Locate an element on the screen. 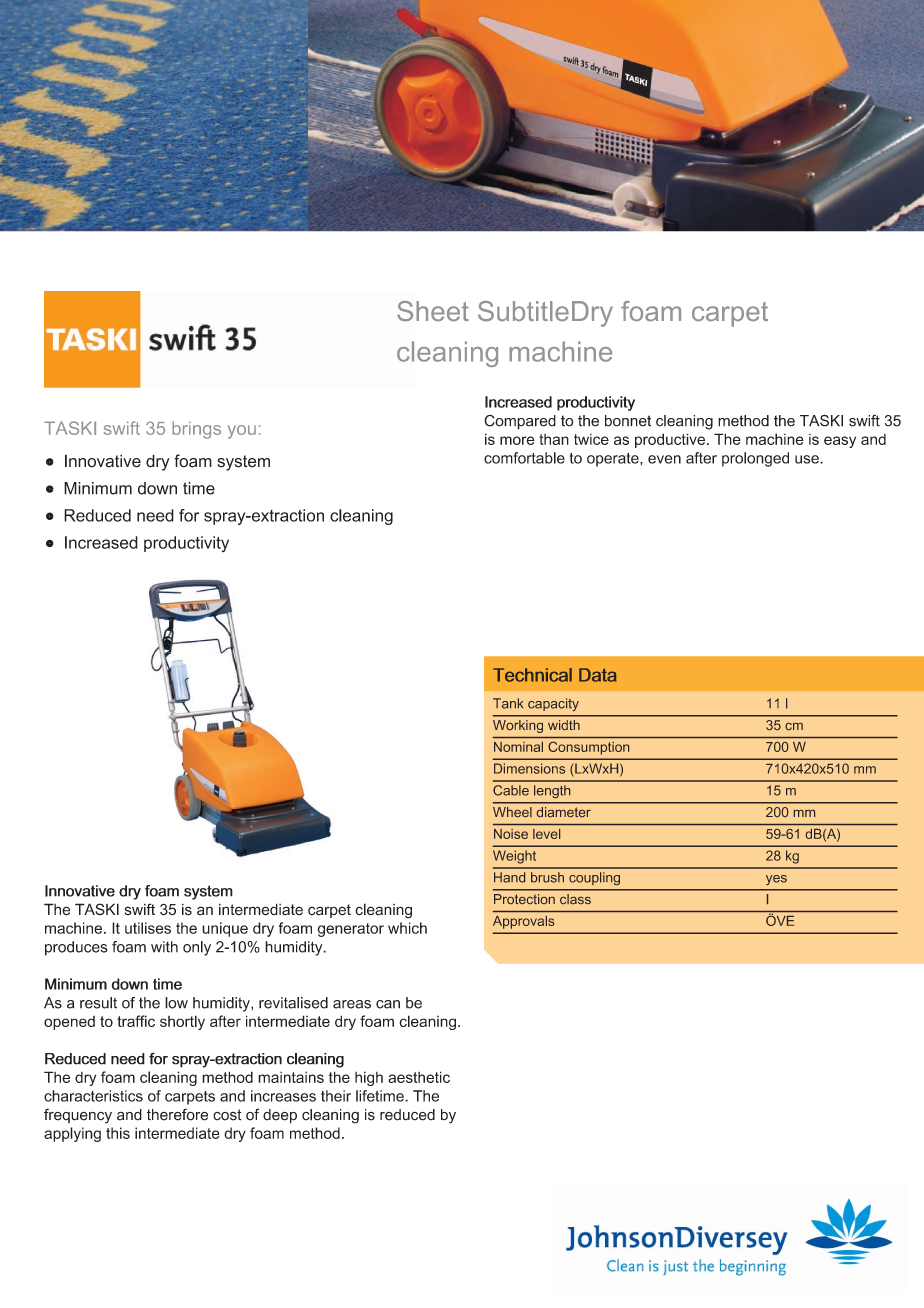 This screenshot has height=1308, width=924. utilises is located at coordinates (148, 928).
